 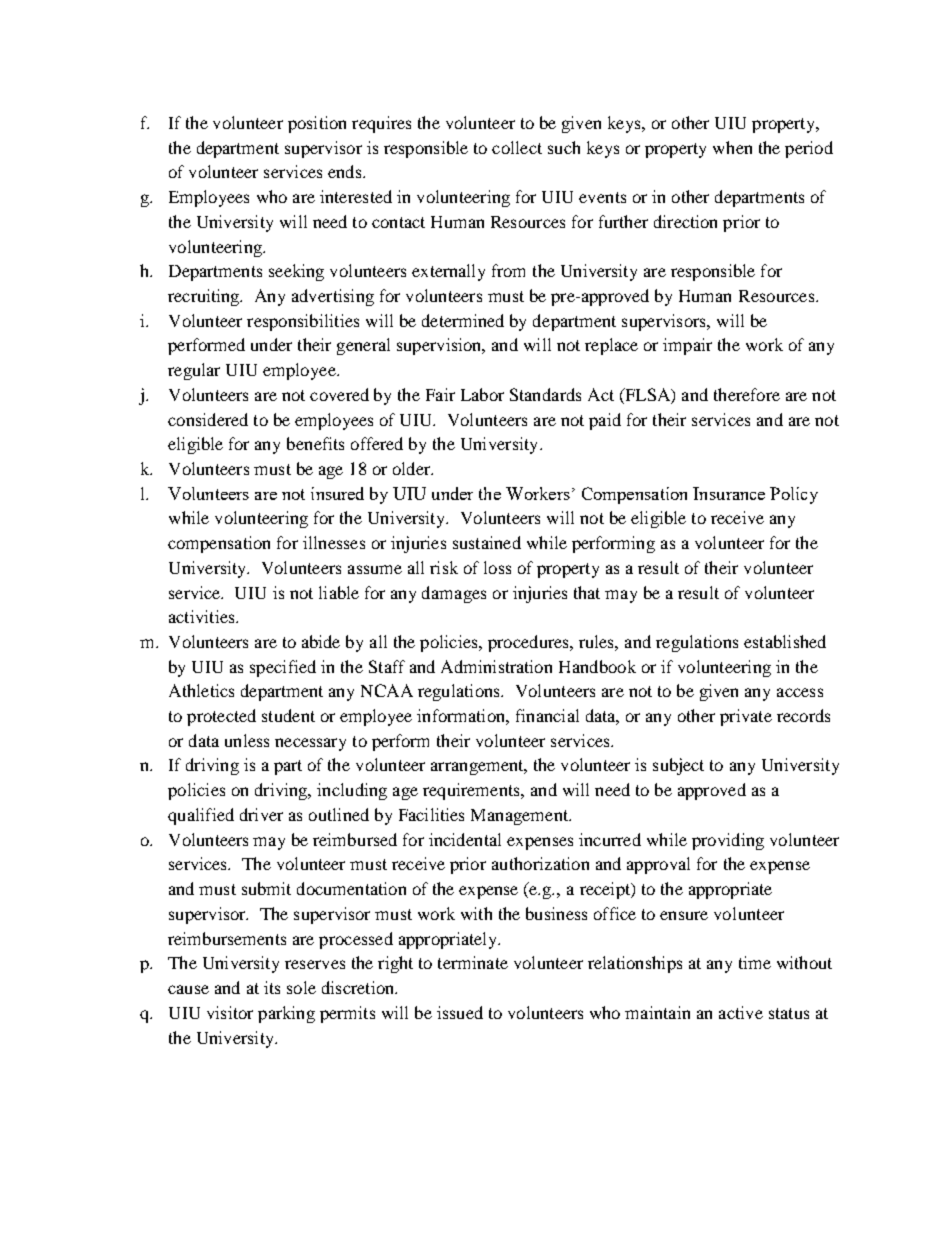 What do you see at coordinates (315, 443) in the image?
I see `benefits` at bounding box center [315, 443].
